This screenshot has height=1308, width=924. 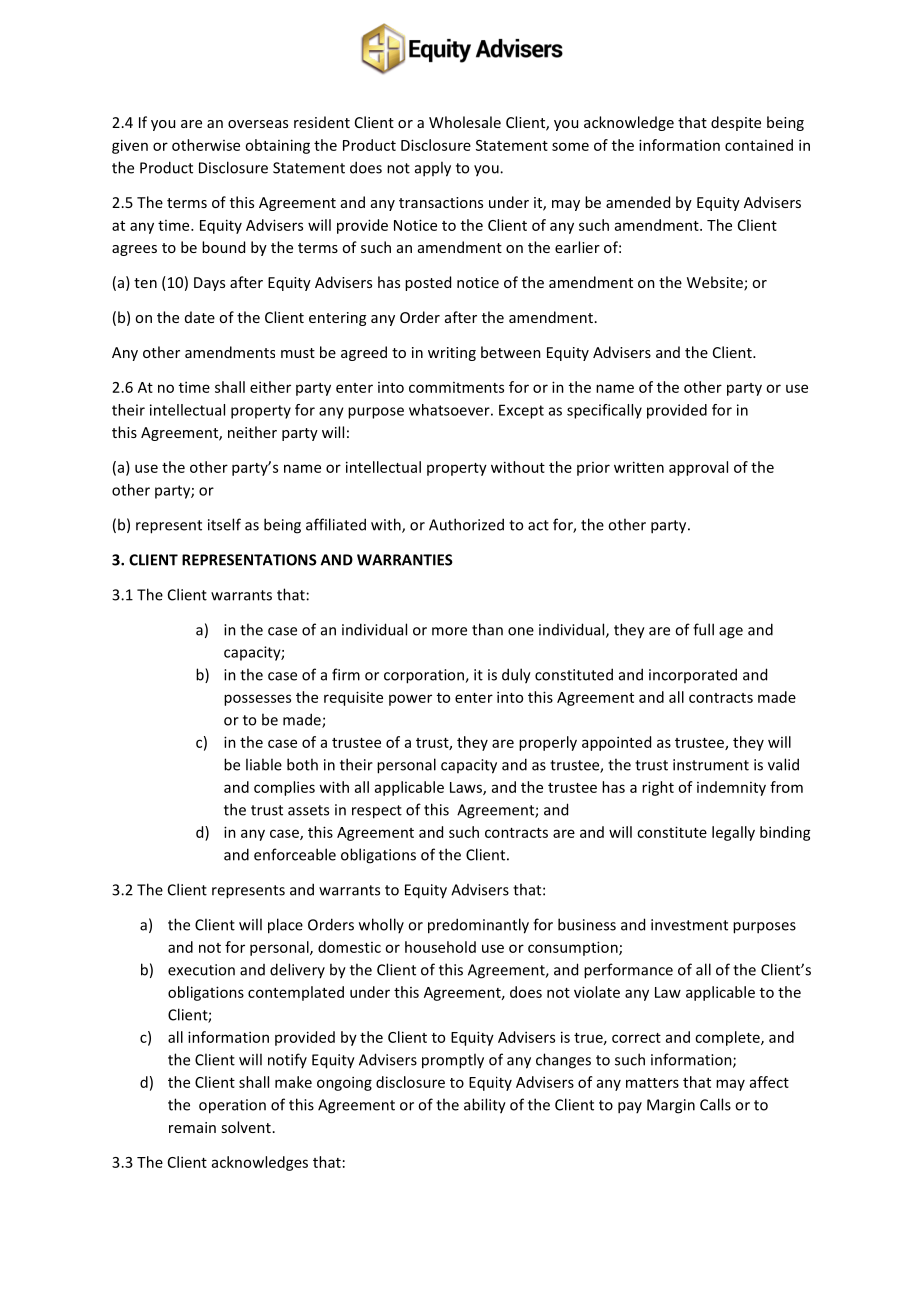 What do you see at coordinates (466, 524) in the screenshot?
I see `Authorized` at bounding box center [466, 524].
